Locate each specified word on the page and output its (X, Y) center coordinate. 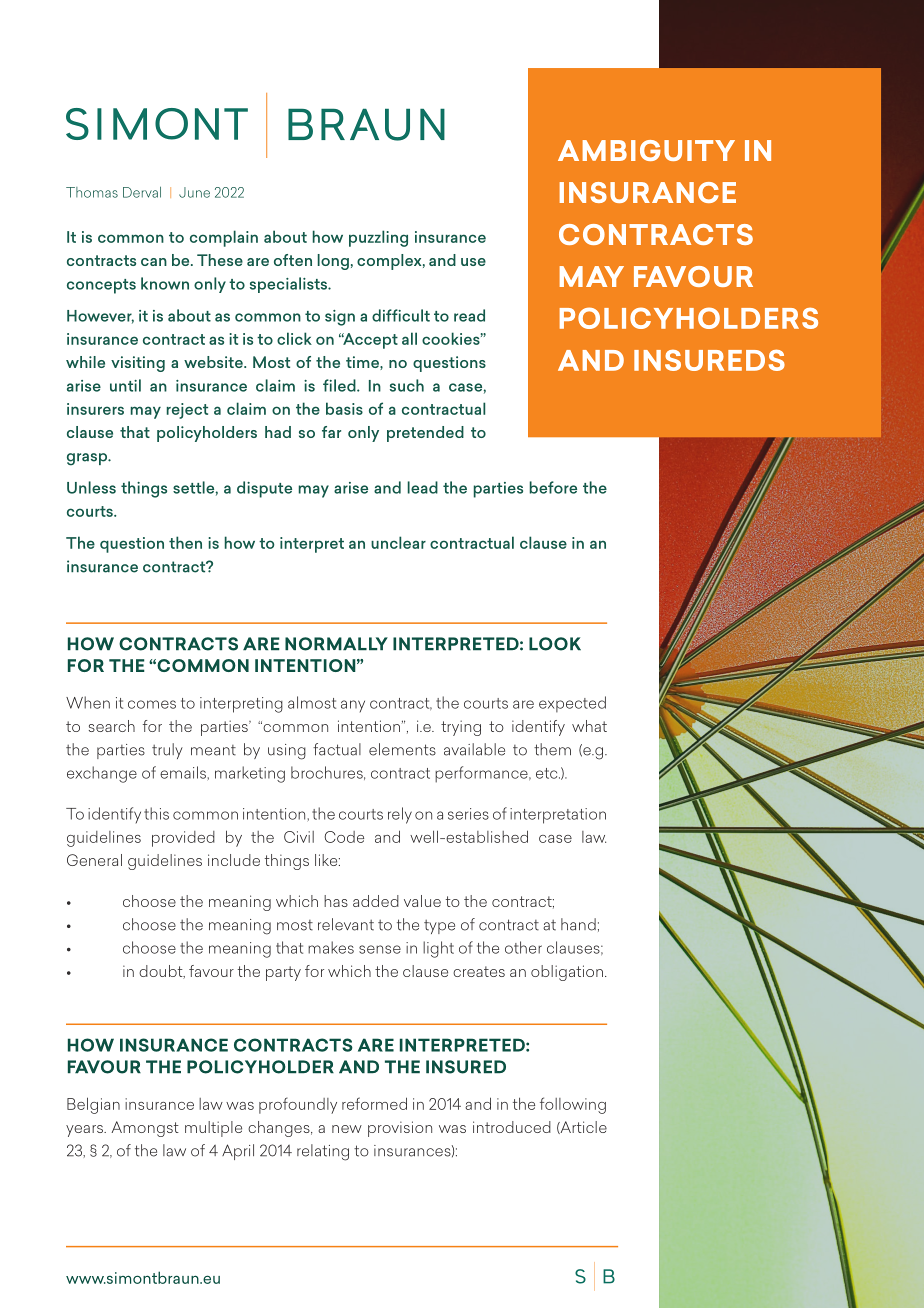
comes (152, 704)
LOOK (555, 644)
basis (344, 408)
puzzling (378, 238)
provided (183, 839)
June (194, 192)
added (376, 901)
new (347, 1129)
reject (187, 411)
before (553, 487)
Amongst (145, 1129)
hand (578, 924)
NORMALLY (336, 644)
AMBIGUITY (646, 150)
